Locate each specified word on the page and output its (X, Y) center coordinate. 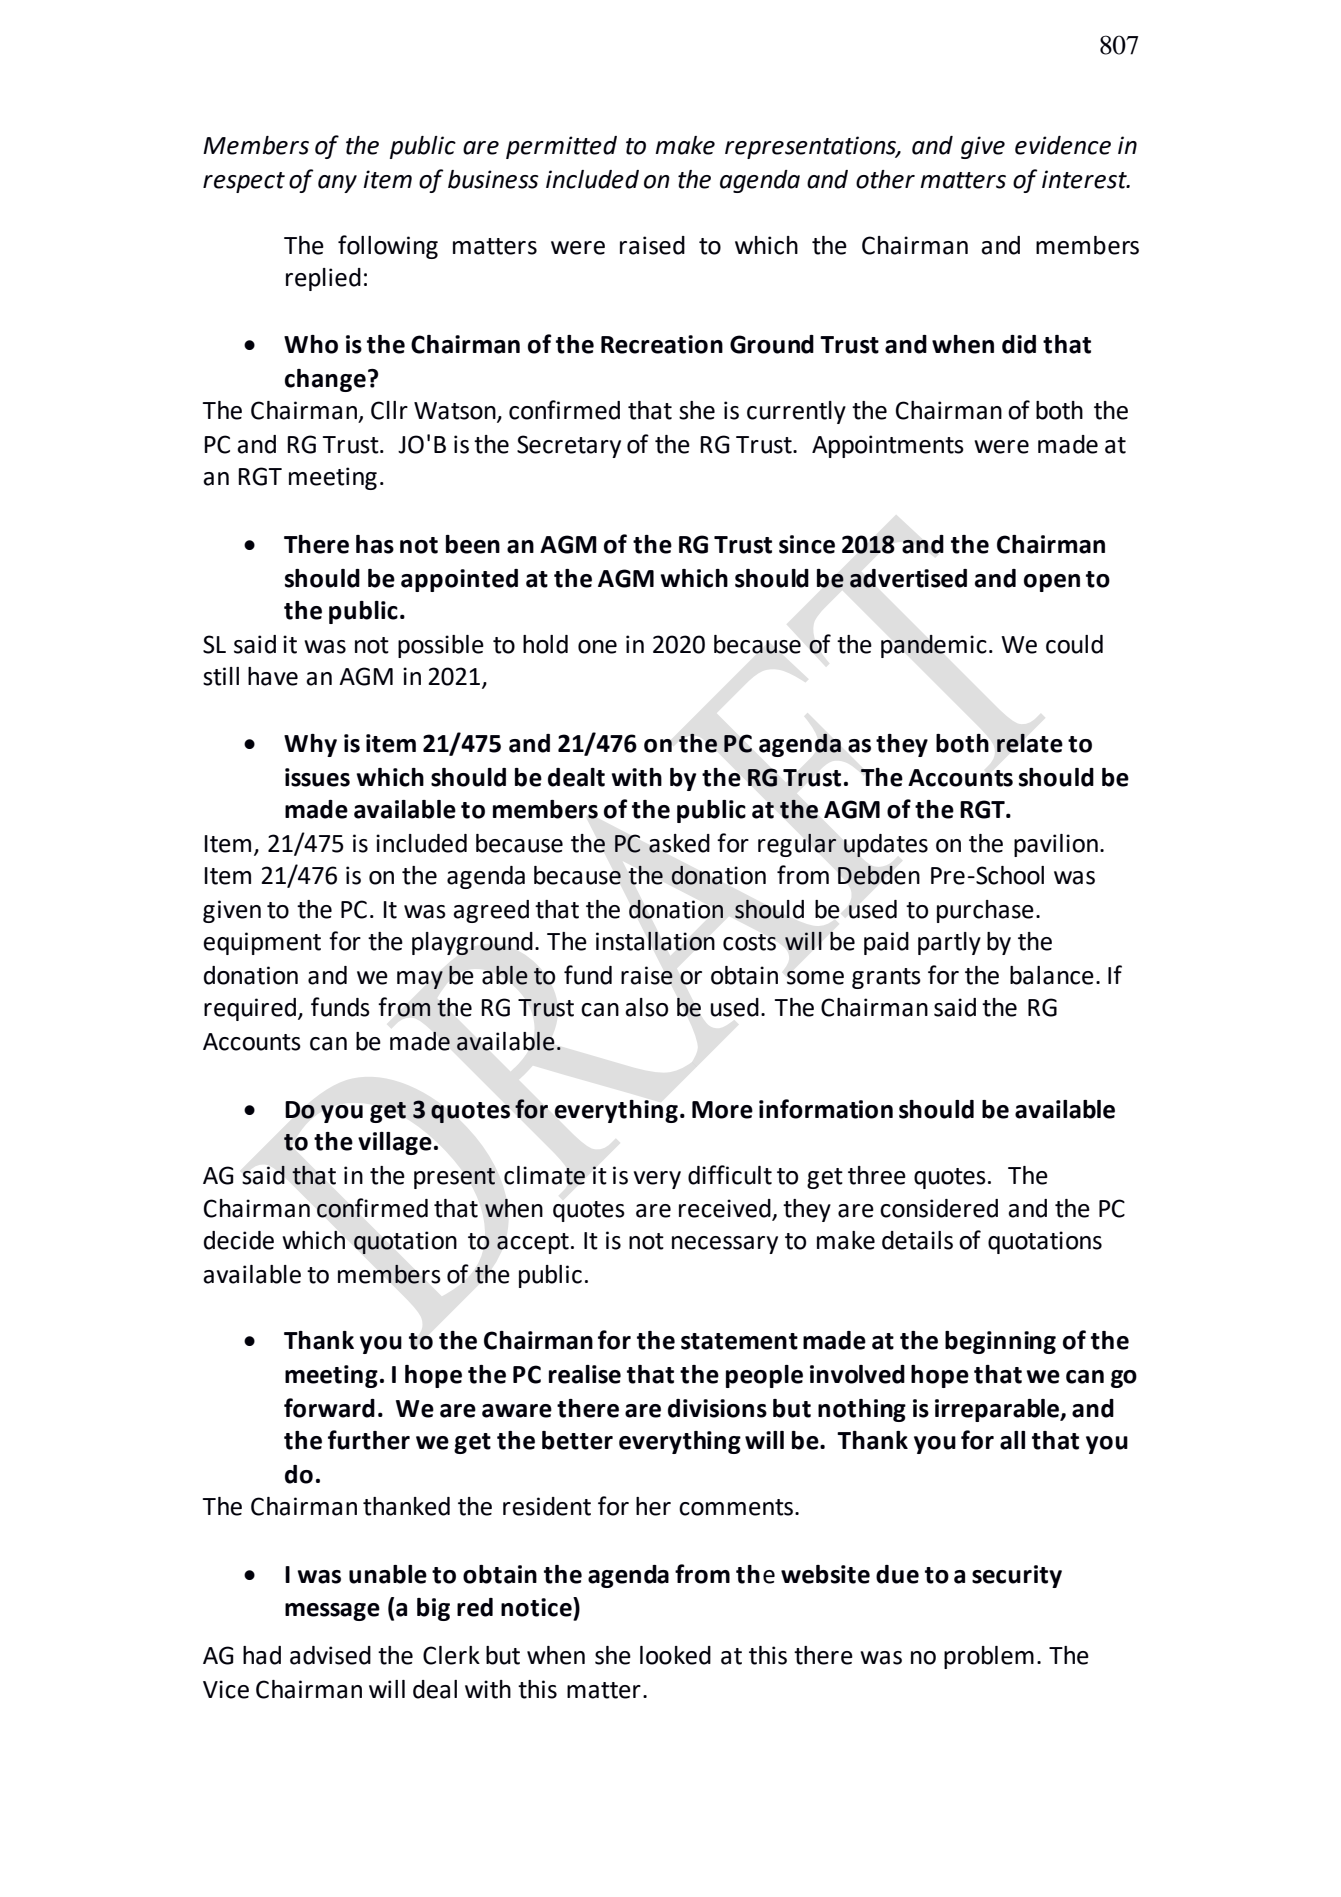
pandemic (934, 646)
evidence (1063, 145)
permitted (561, 147)
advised (330, 1655)
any (337, 184)
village (395, 1143)
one (597, 647)
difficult (730, 1175)
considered (939, 1208)
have (273, 676)
